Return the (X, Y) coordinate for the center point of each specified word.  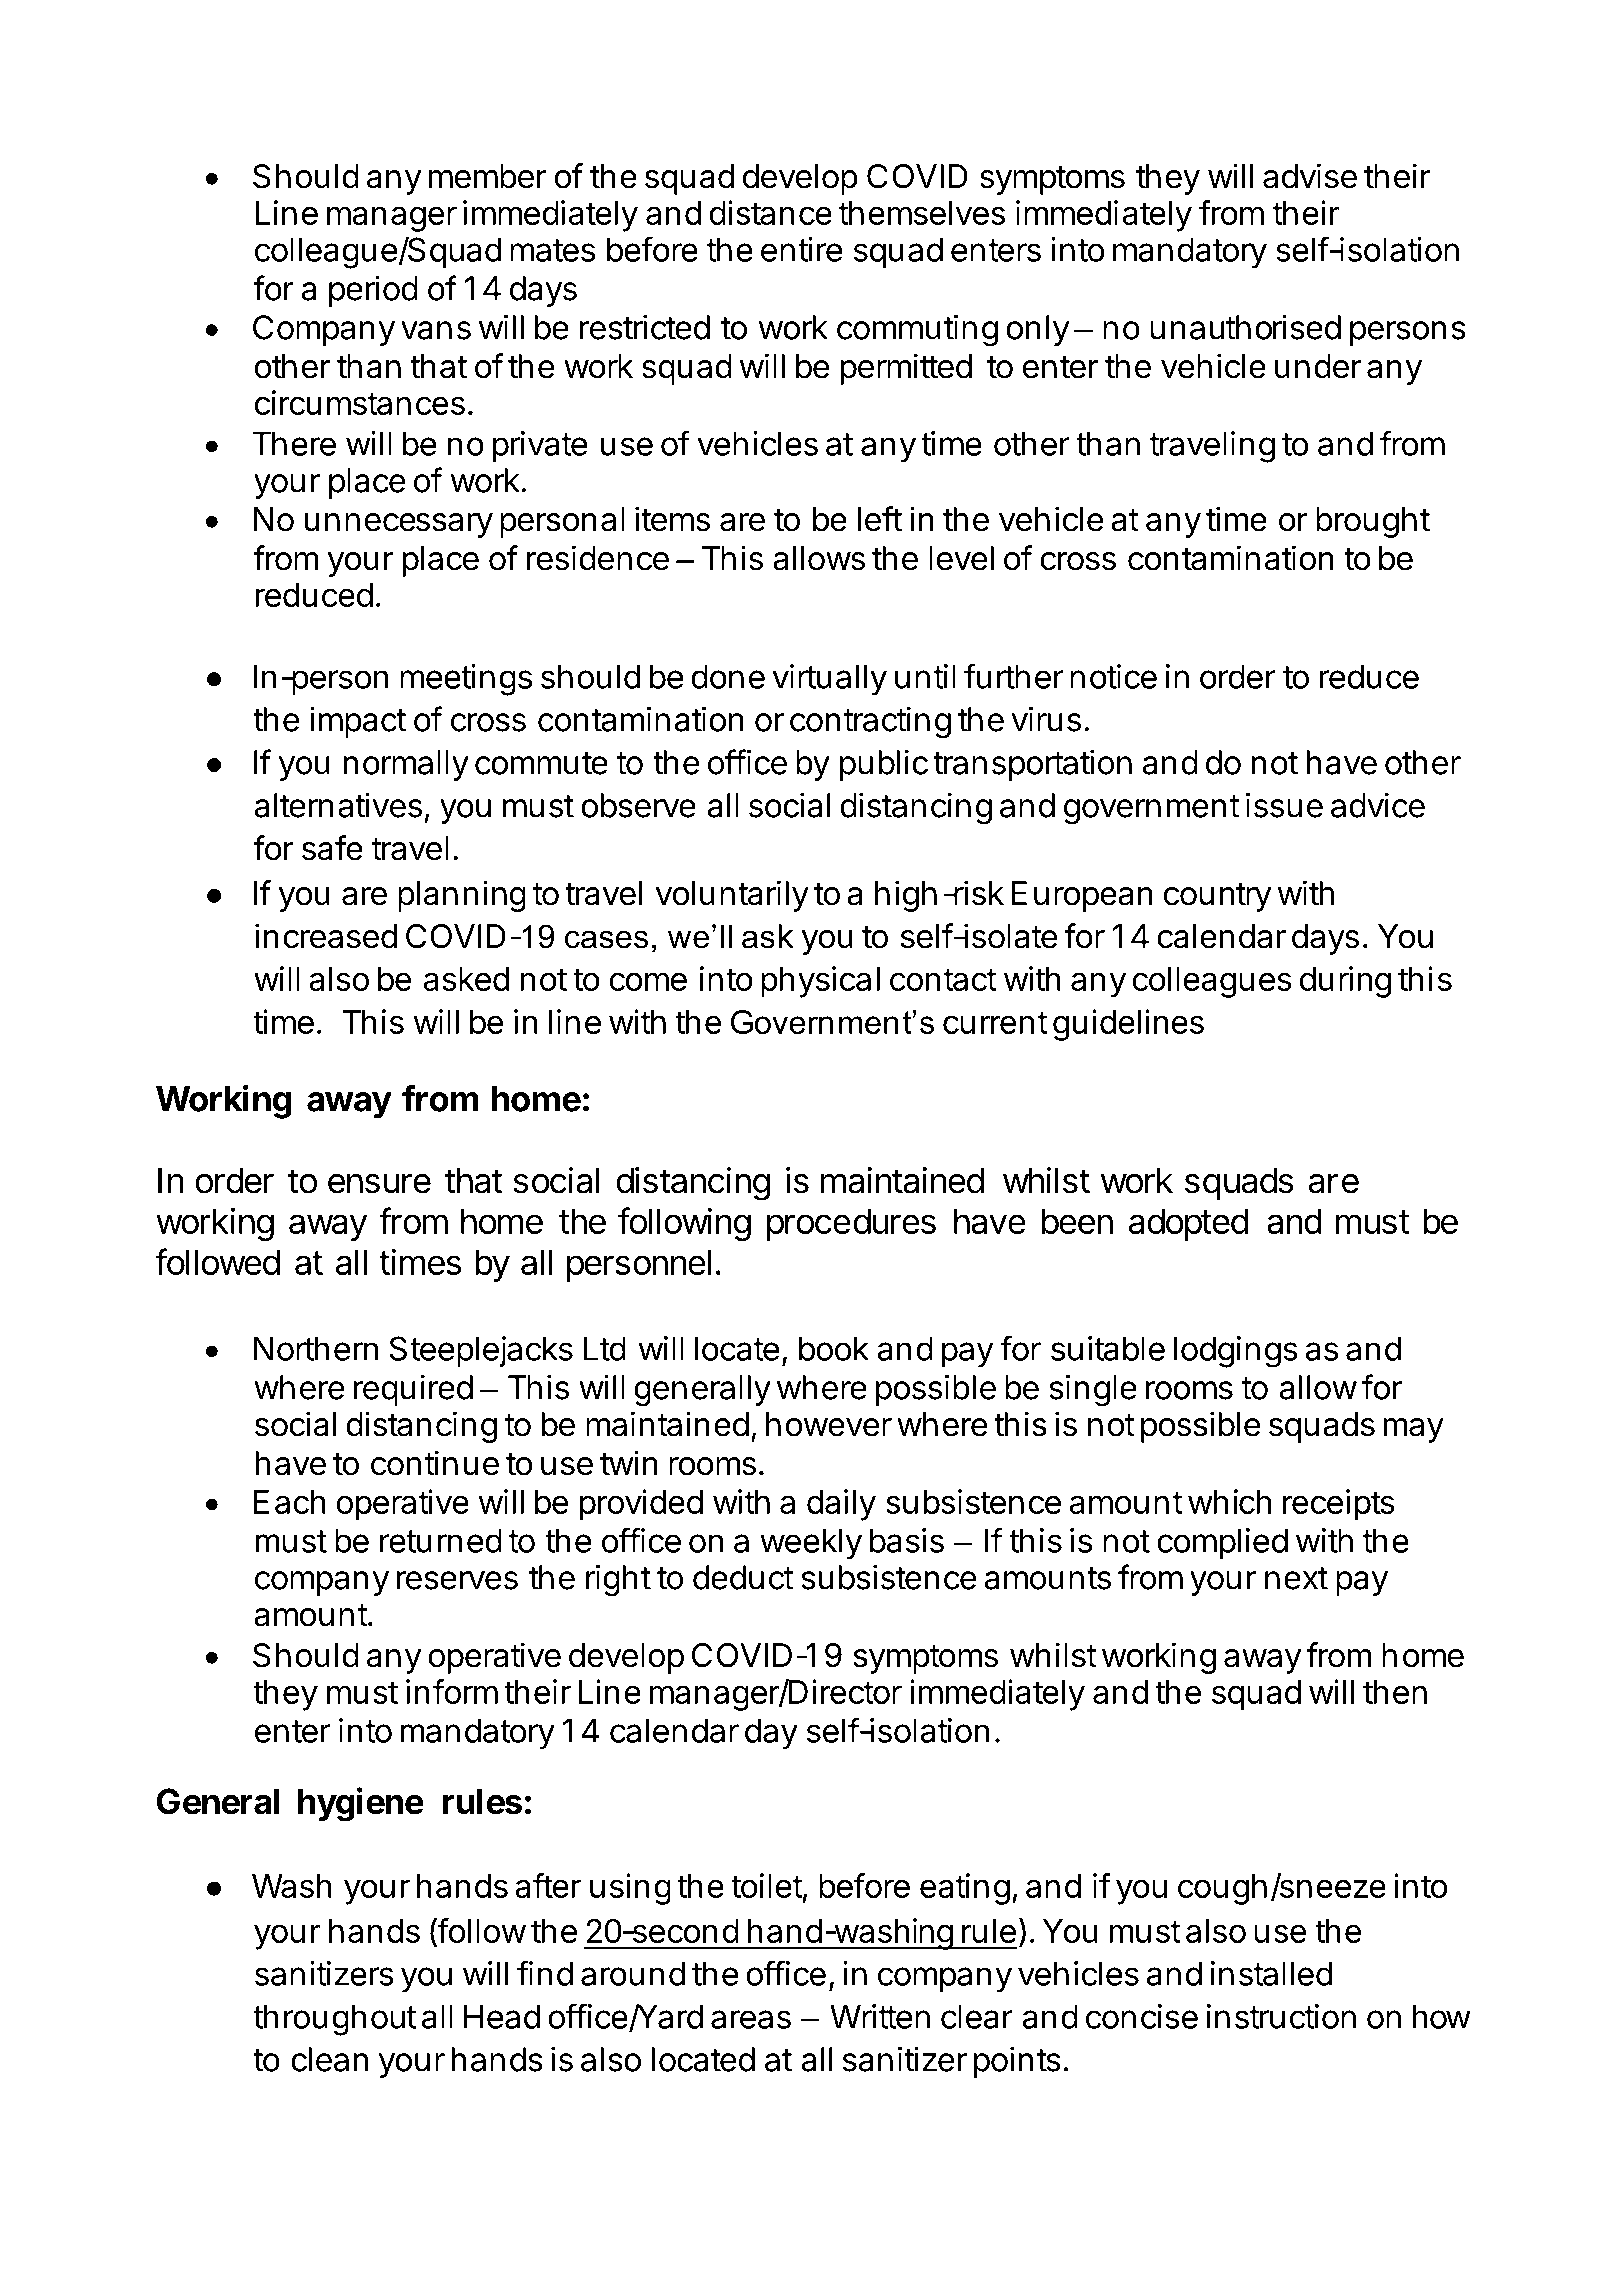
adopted (1188, 1224)
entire (801, 249)
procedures (851, 1224)
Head (502, 2016)
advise (1310, 176)
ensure (379, 1183)
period (373, 291)
